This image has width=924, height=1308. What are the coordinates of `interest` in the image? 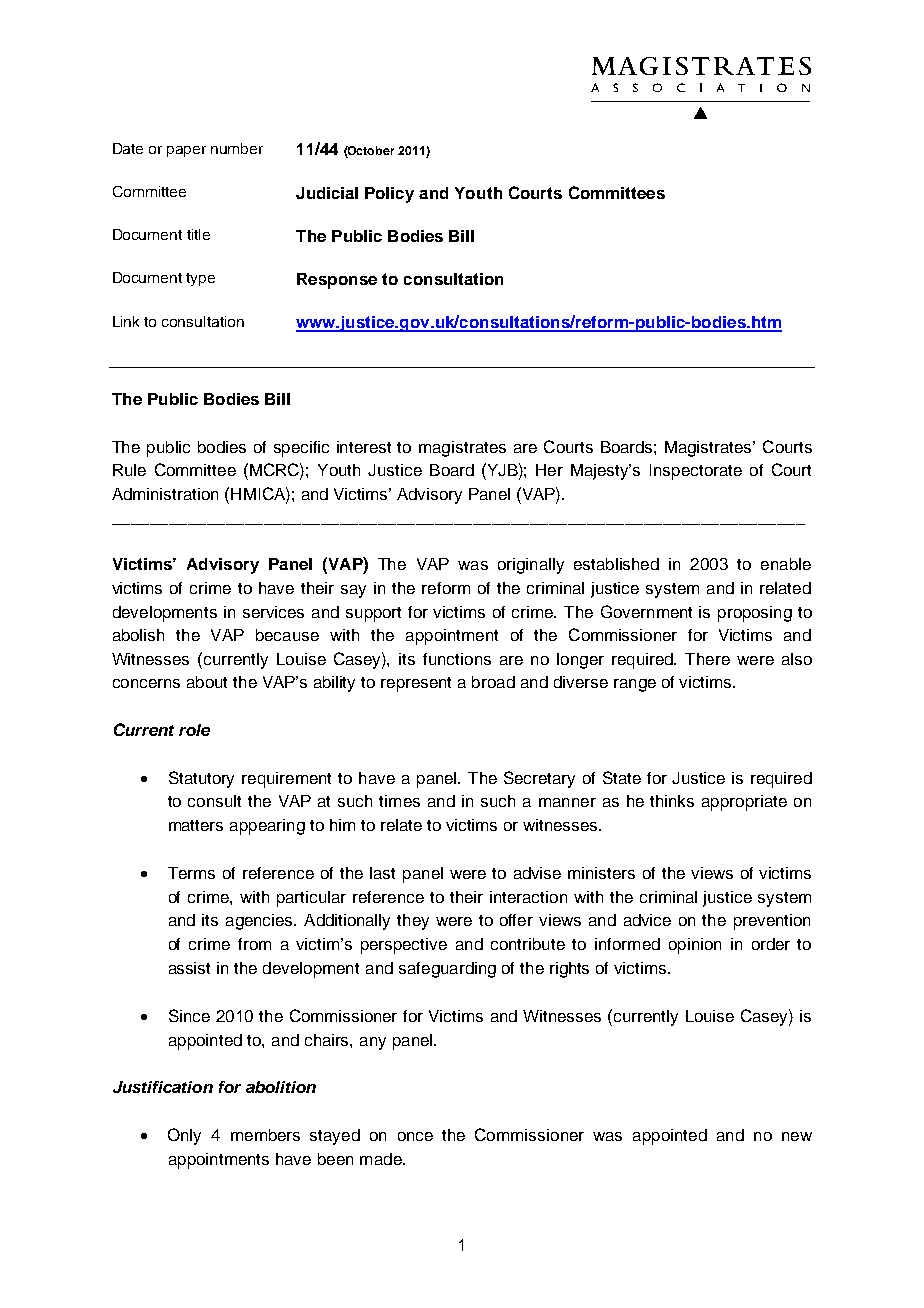 It's located at (364, 447).
